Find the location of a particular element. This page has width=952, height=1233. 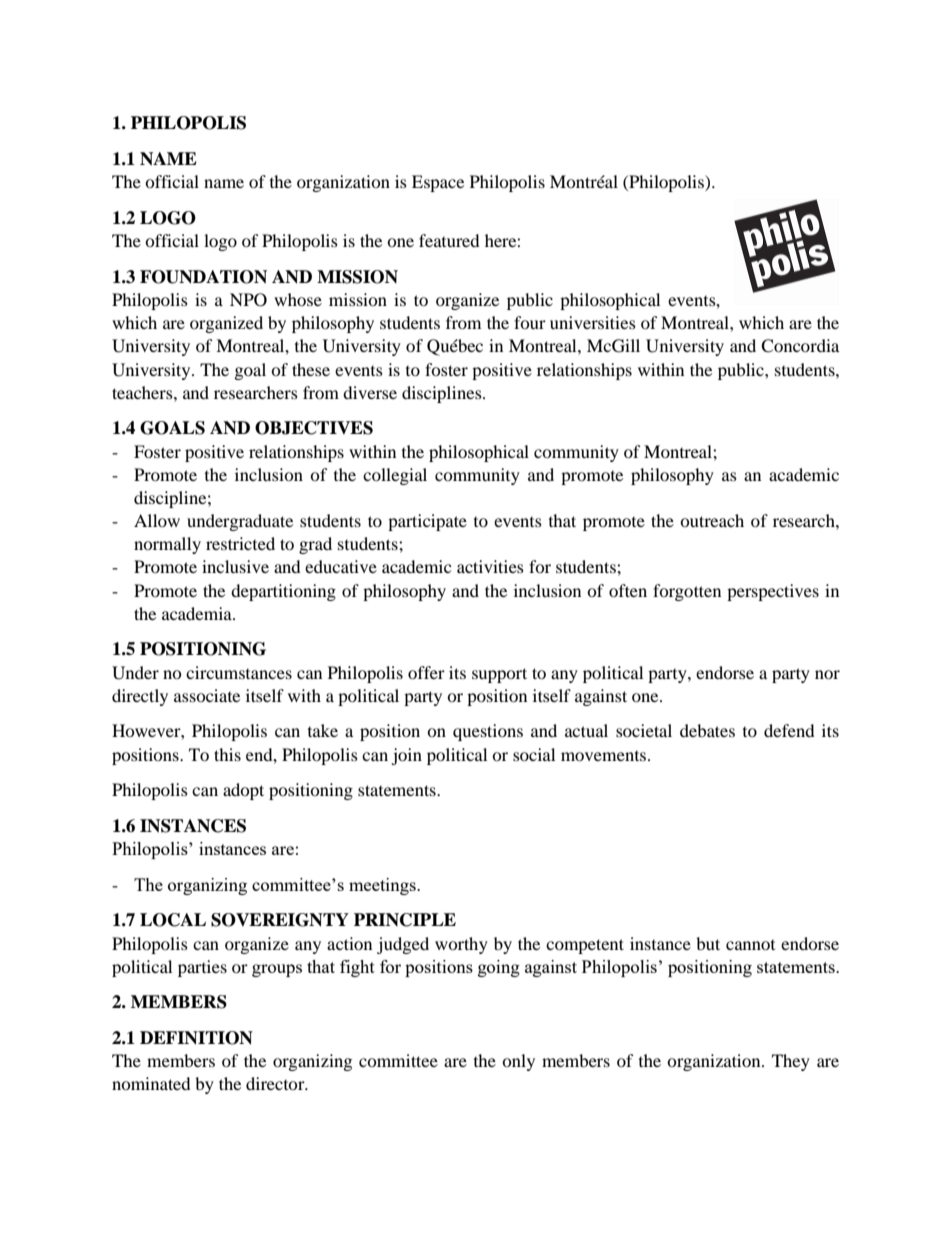

only is located at coordinates (518, 1062).
